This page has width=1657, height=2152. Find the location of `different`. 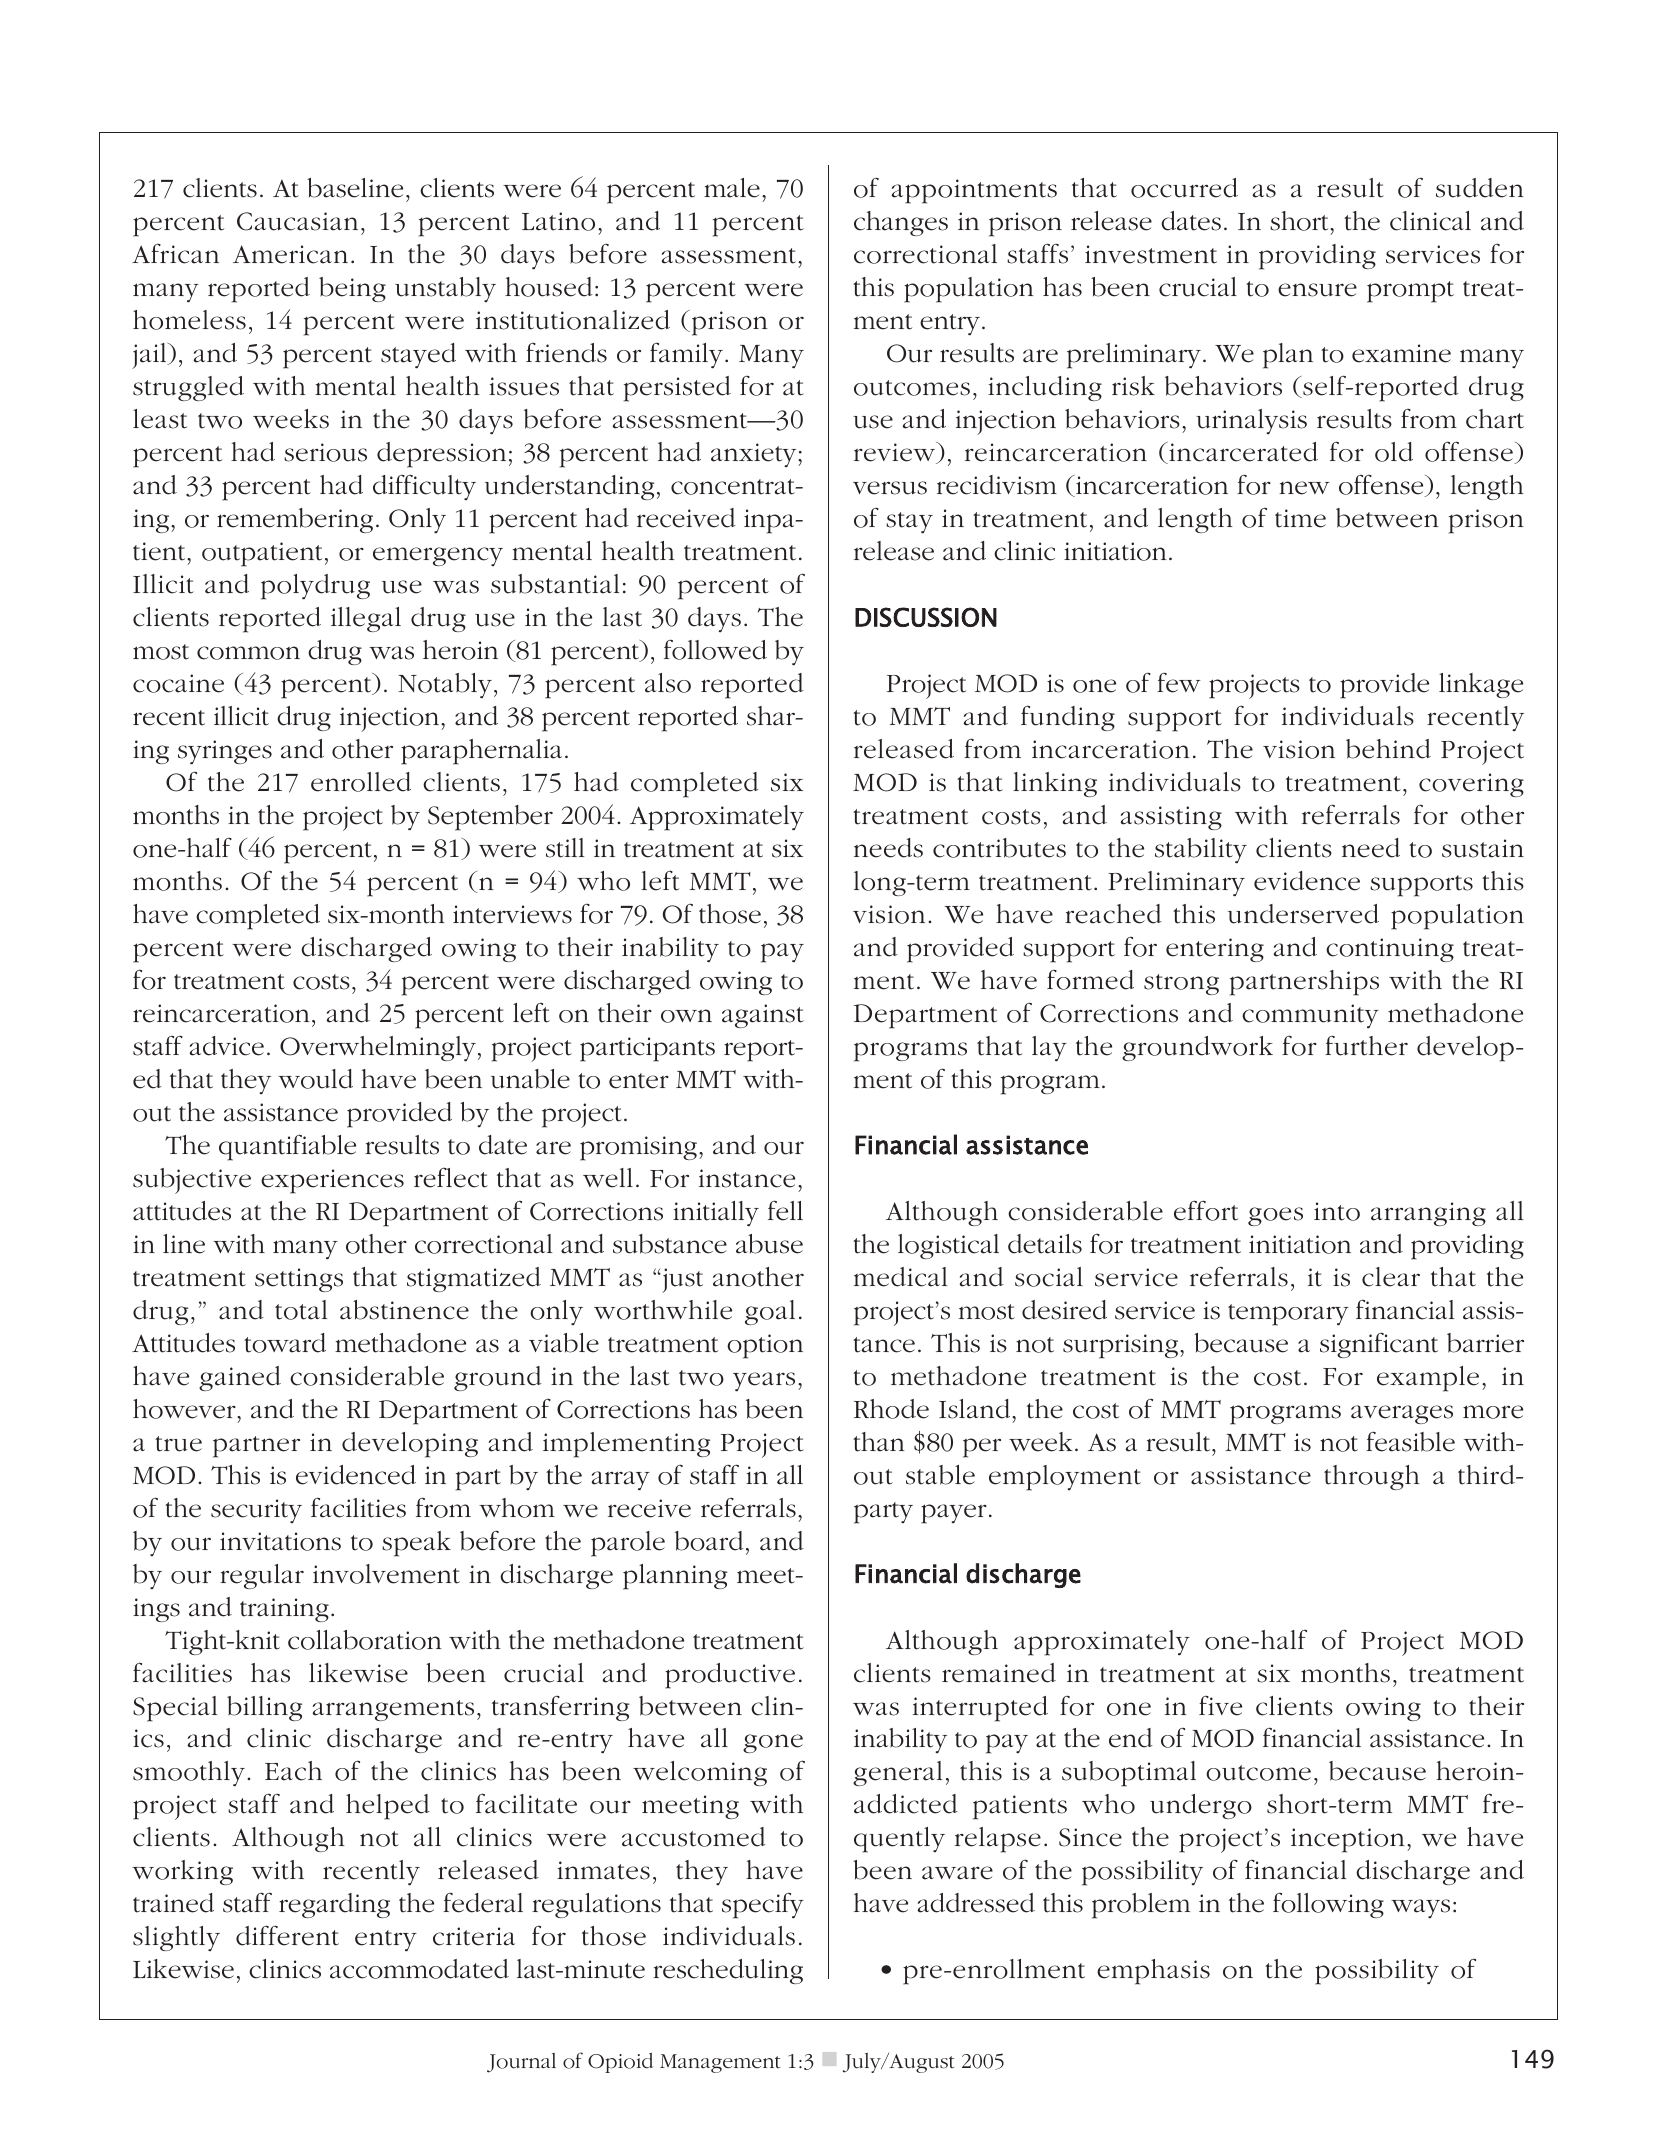

different is located at coordinates (287, 1935).
